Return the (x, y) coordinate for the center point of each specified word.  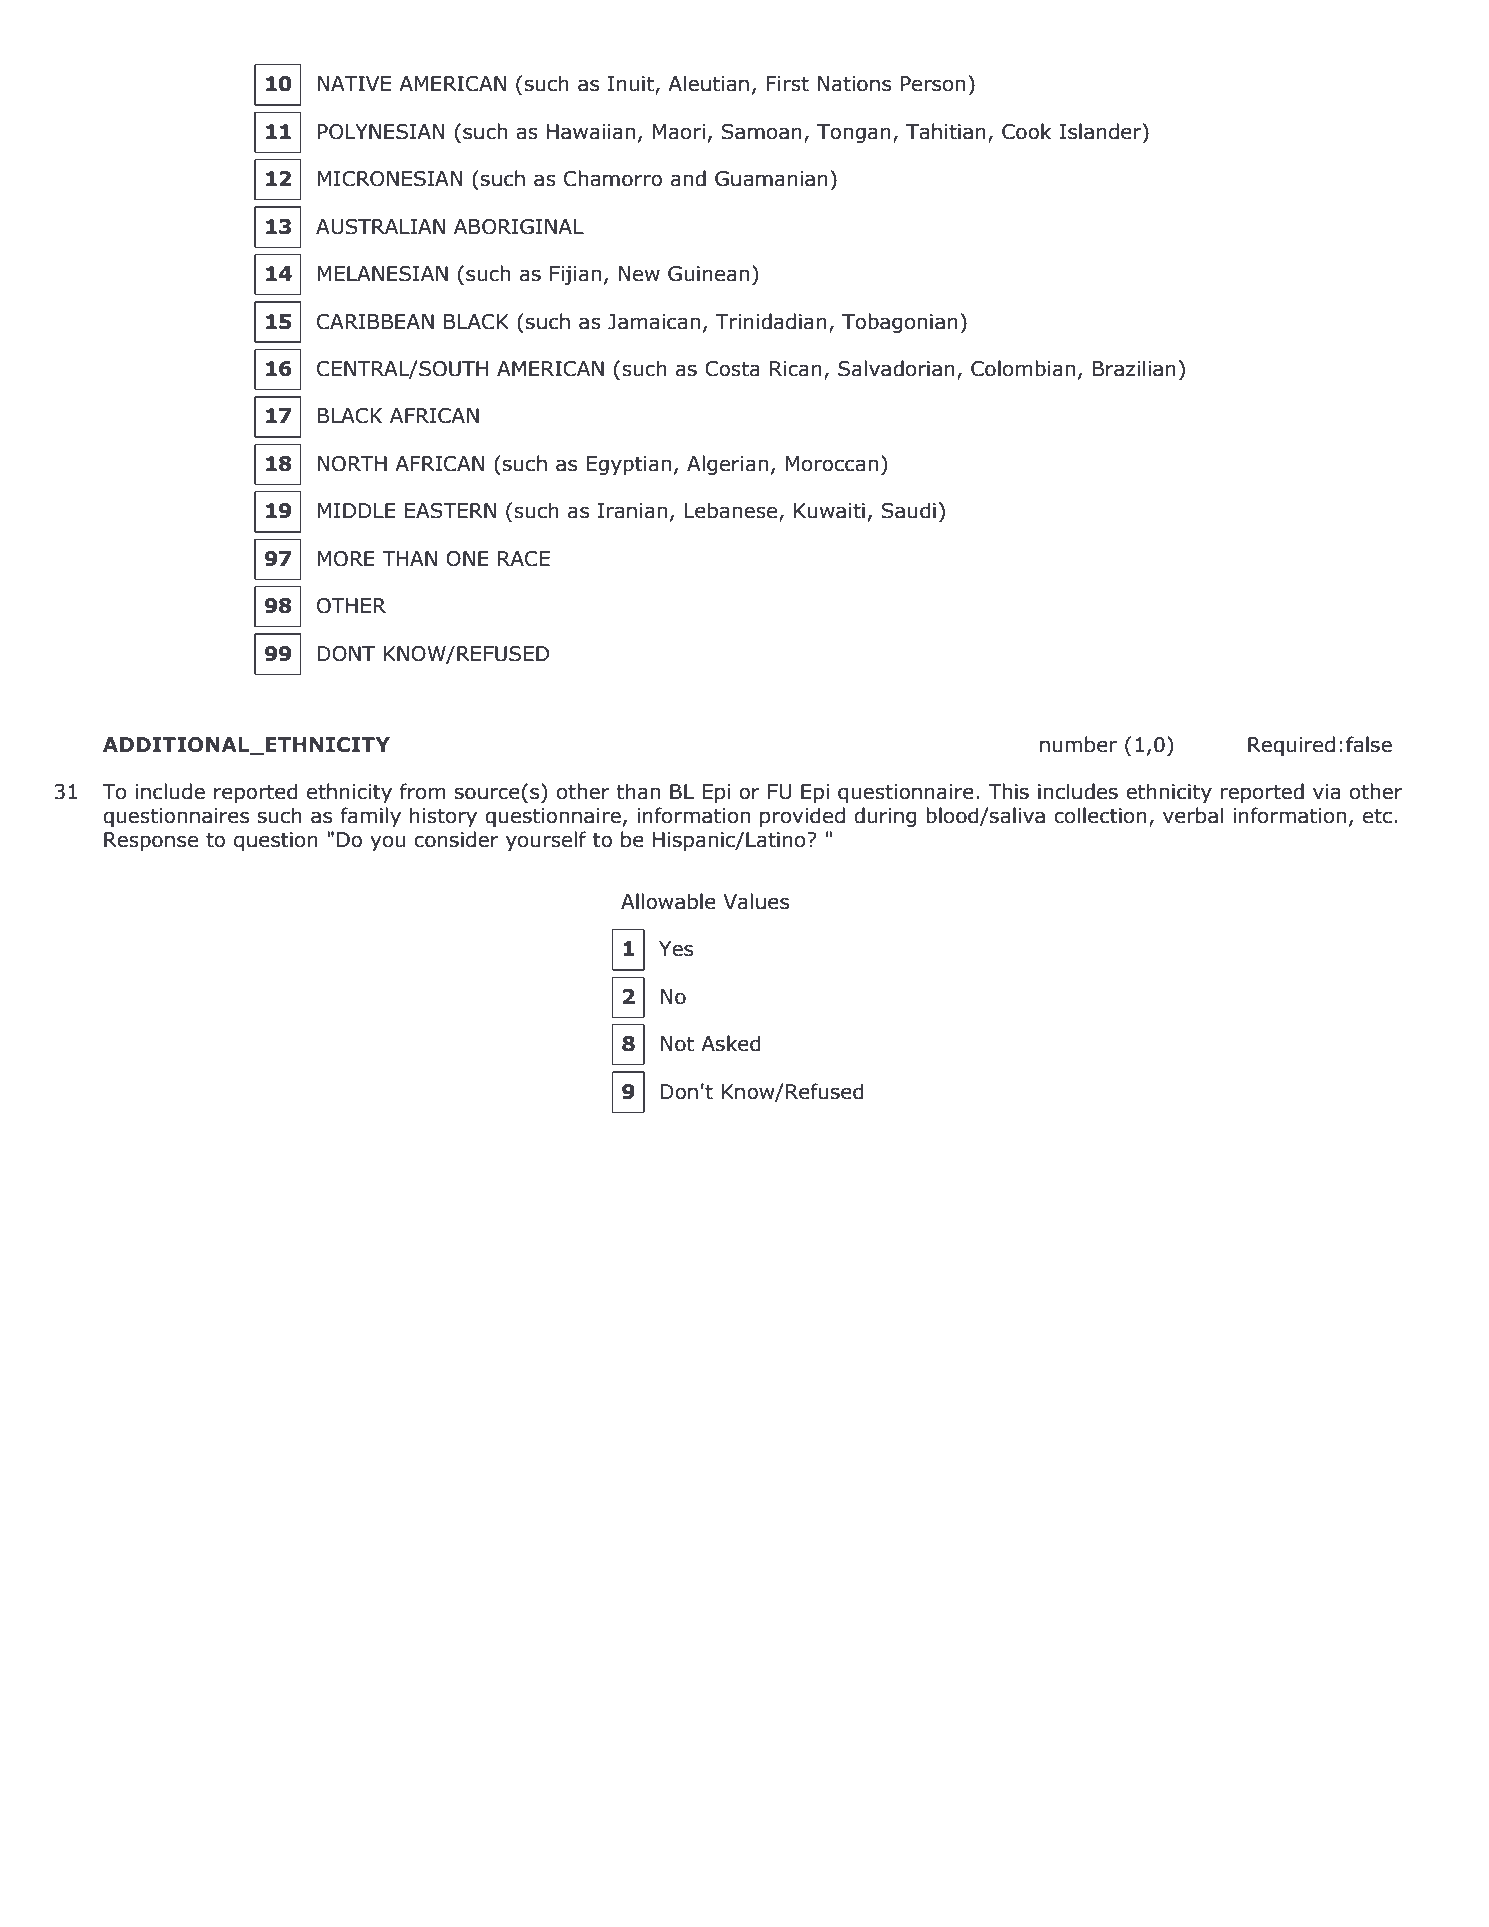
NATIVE (354, 83)
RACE (524, 559)
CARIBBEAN (375, 322)
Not (677, 1044)
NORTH (352, 464)
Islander (1102, 131)
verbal (1193, 815)
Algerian (727, 465)
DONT (346, 654)
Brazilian (1134, 368)
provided (802, 817)
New (639, 274)
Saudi (909, 510)
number (1078, 744)
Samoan (762, 132)
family (370, 817)
